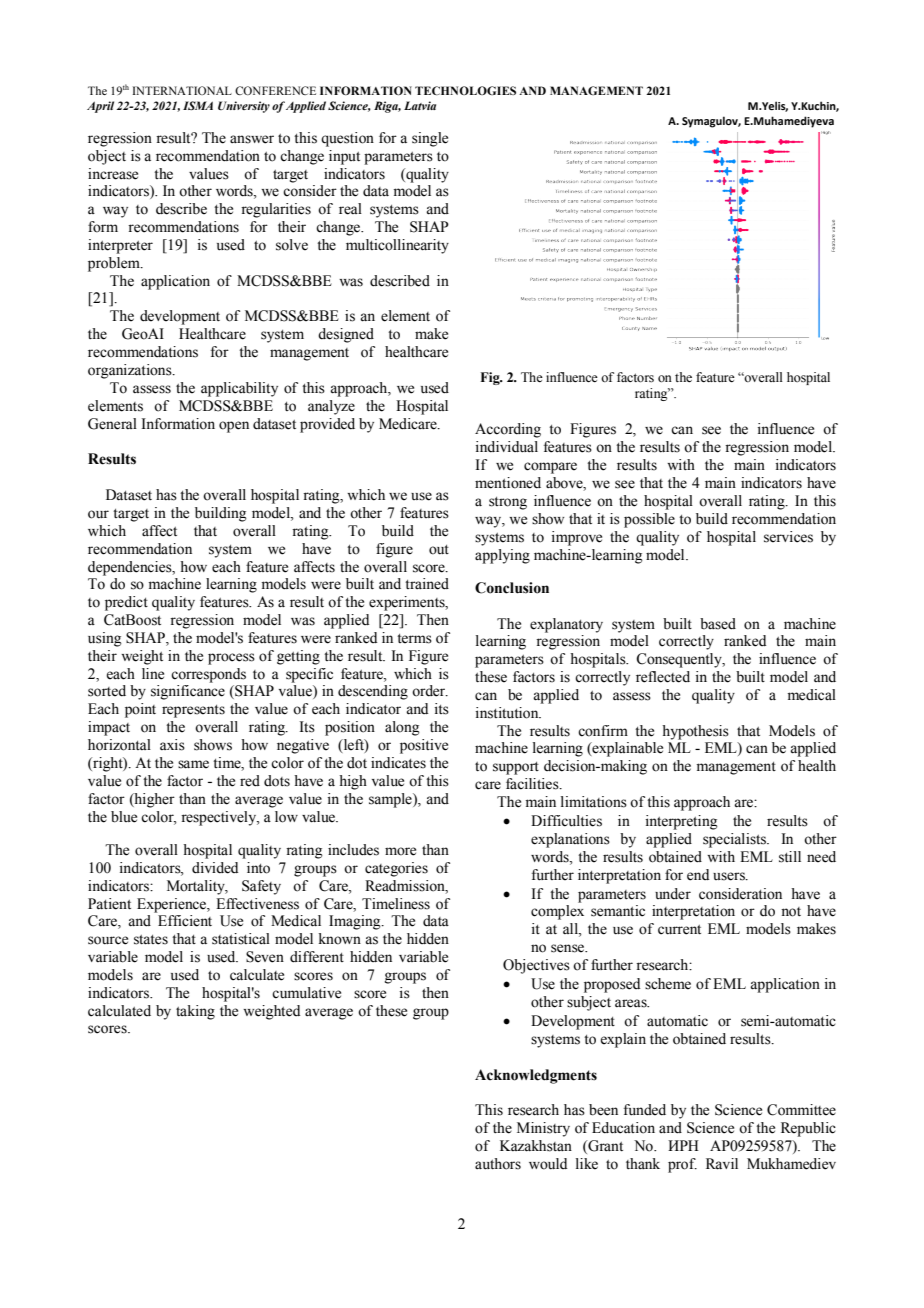  Describe the element at coordinates (498, 1164) in the screenshot. I see `authors` at that location.
